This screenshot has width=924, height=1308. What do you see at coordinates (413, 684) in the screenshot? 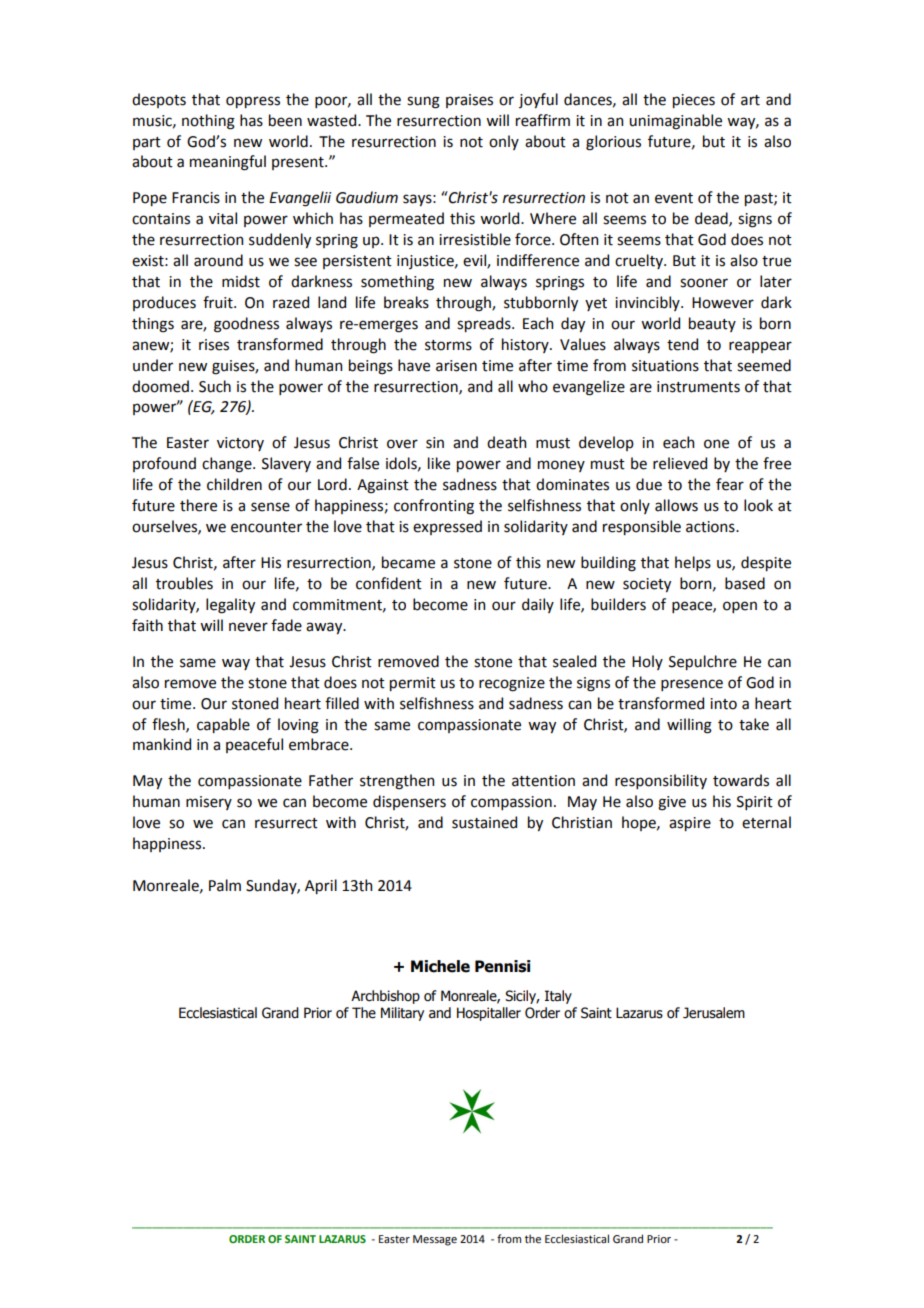
I see `permit` at bounding box center [413, 684].
